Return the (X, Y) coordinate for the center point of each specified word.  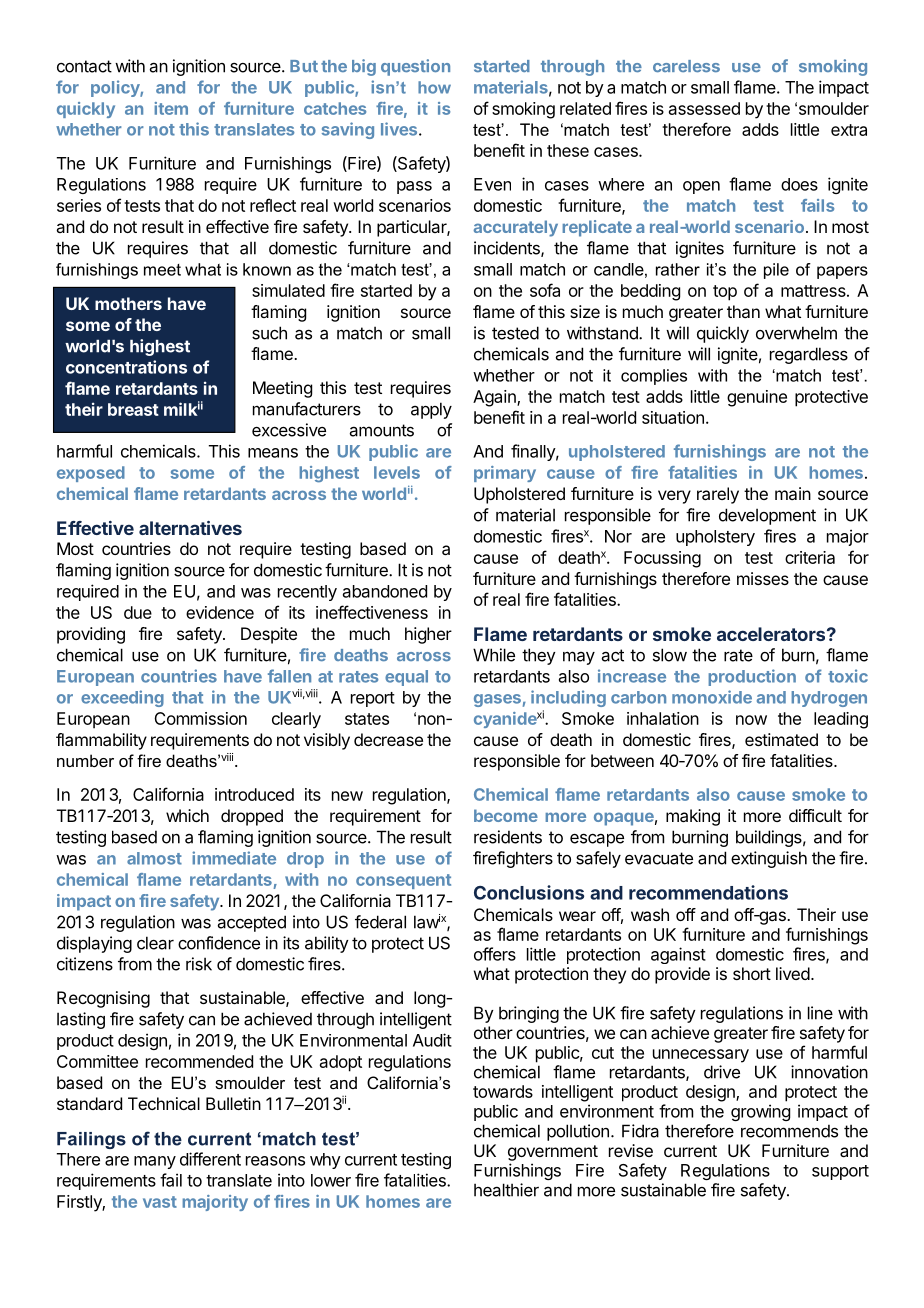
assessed (704, 108)
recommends (789, 1131)
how (434, 87)
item (171, 108)
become (506, 815)
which (187, 815)
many (155, 1162)
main (793, 493)
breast (133, 409)
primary (505, 474)
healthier (506, 1190)
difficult (815, 815)
